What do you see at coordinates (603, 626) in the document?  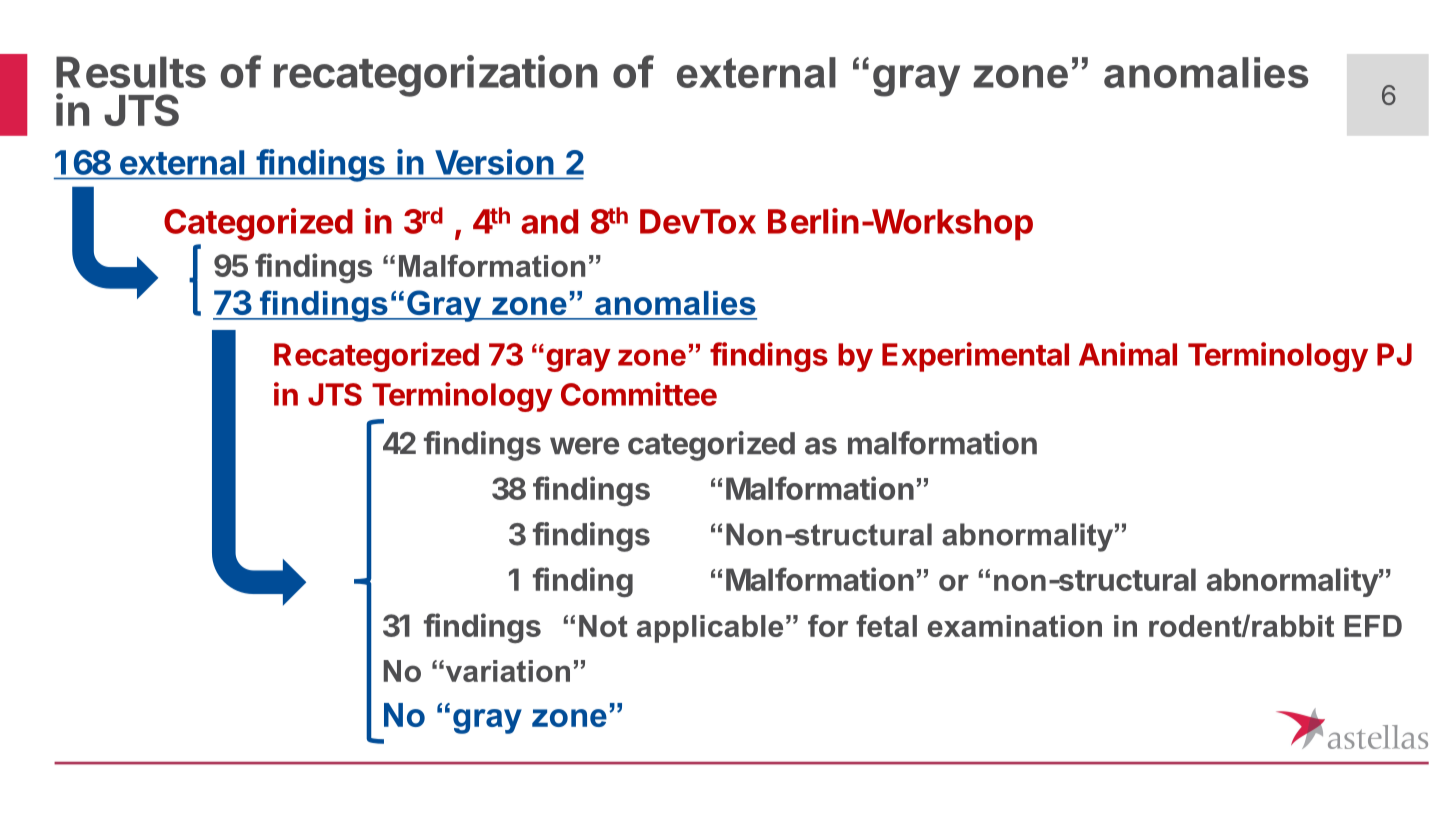 I see `Not` at bounding box center [603, 626].
